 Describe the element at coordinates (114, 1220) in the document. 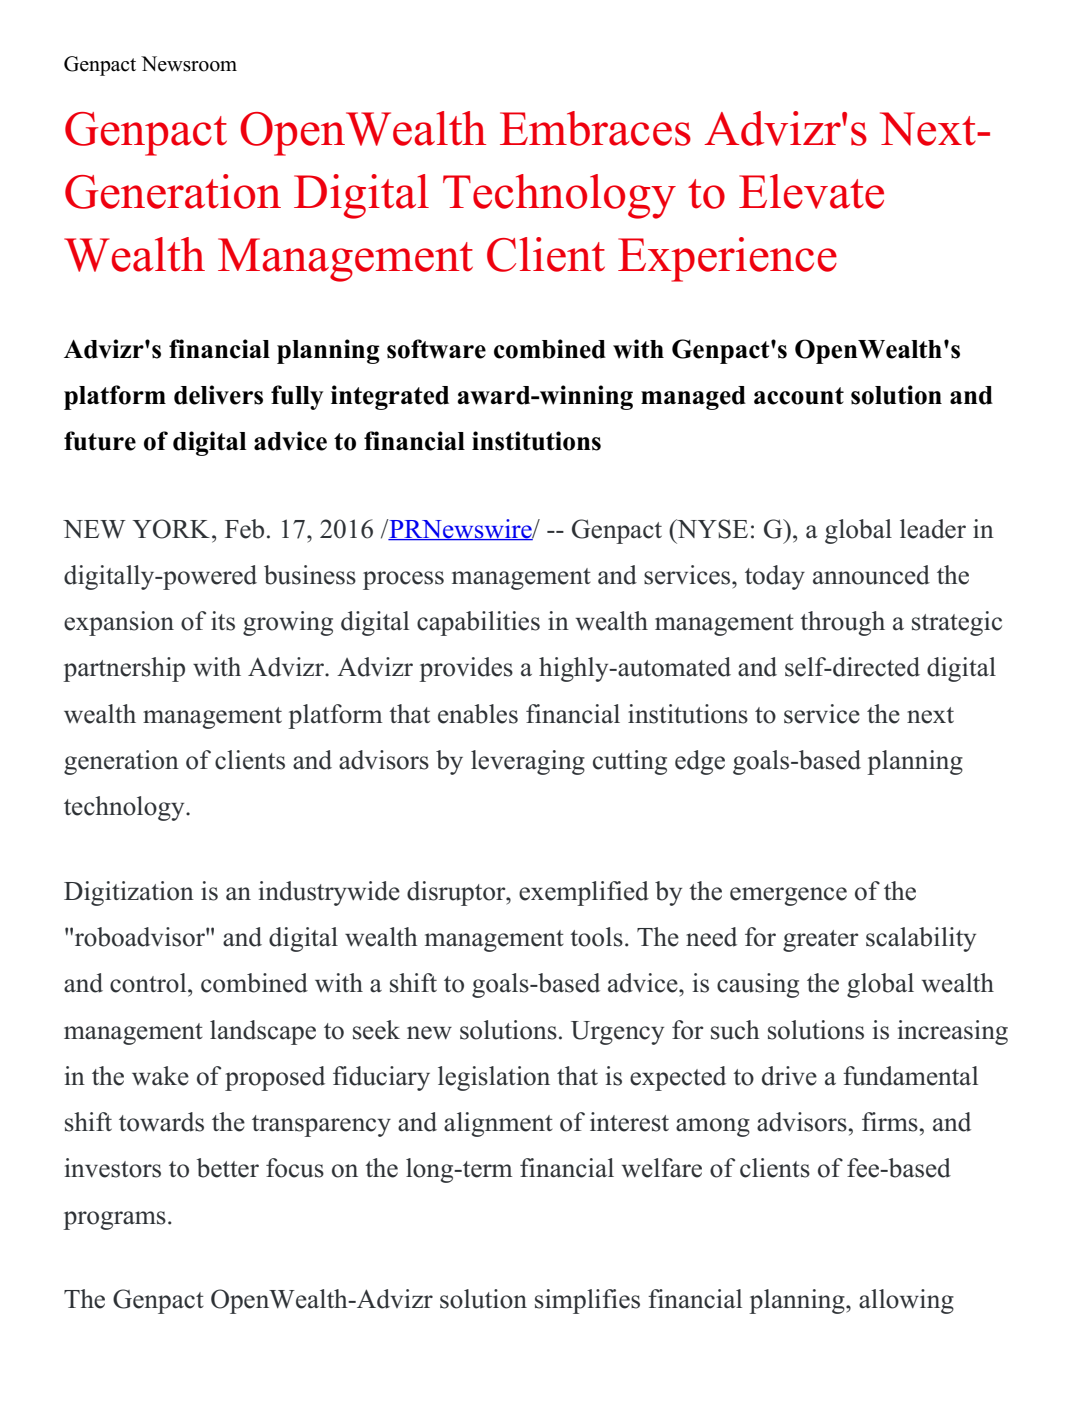

I see `programs` at that location.
